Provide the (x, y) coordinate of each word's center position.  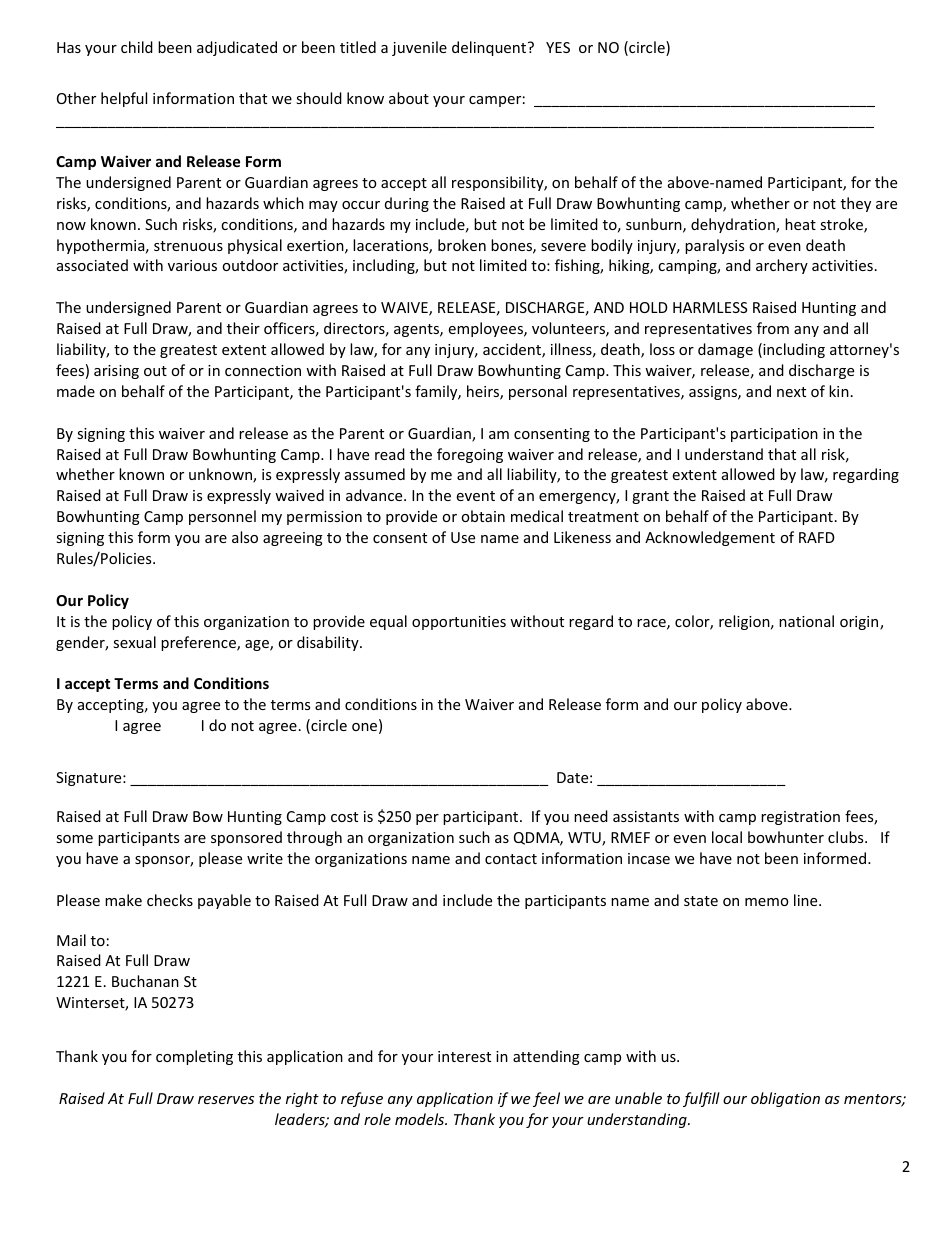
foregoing (470, 455)
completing (194, 1057)
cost (344, 817)
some (74, 839)
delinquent (490, 48)
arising (116, 372)
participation (774, 435)
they (856, 204)
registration (800, 818)
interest (464, 1056)
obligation (785, 1099)
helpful (124, 99)
